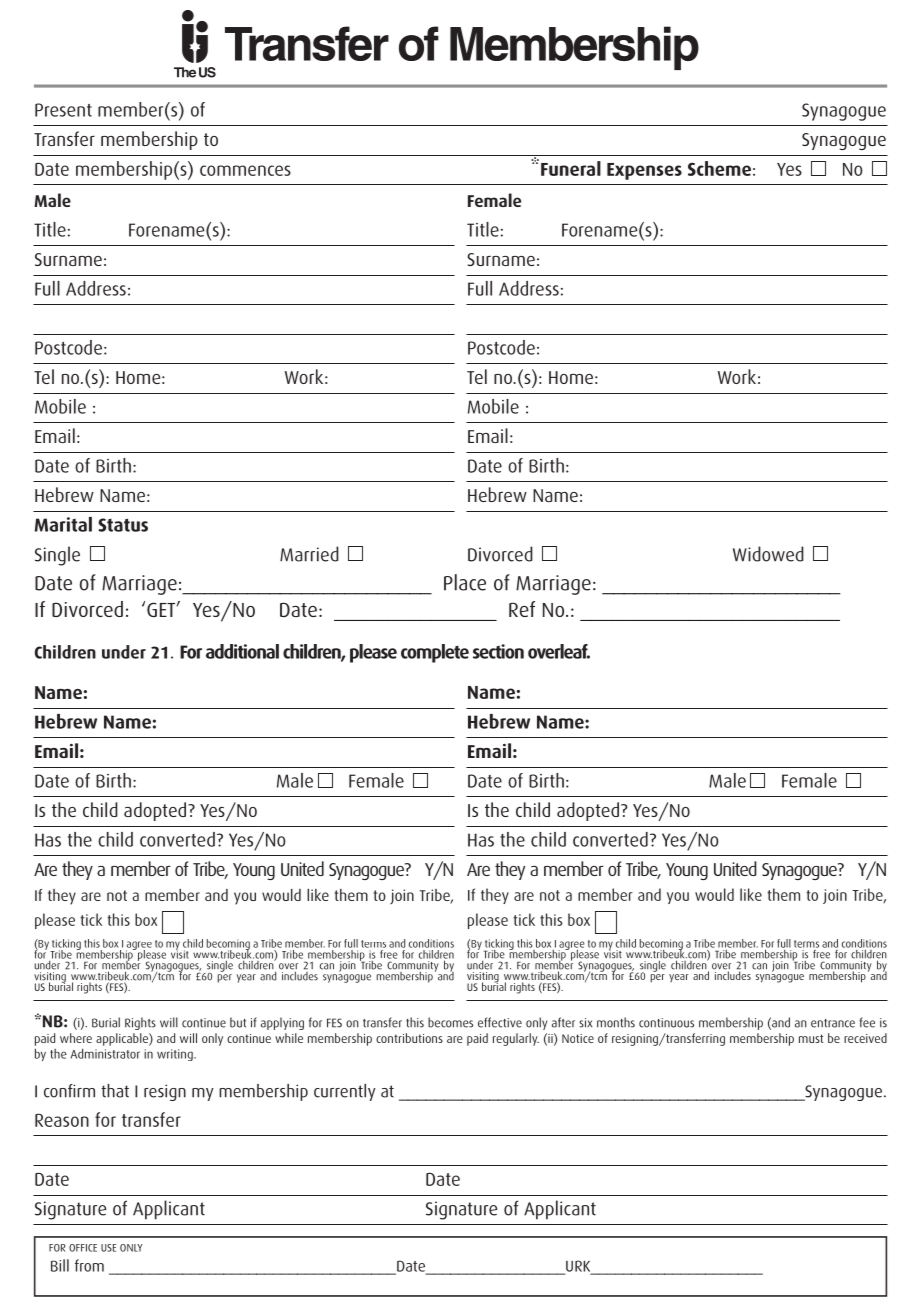 The width and height of the document is (924, 1308). Describe the element at coordinates (498, 651) in the document. I see `section` at that location.
